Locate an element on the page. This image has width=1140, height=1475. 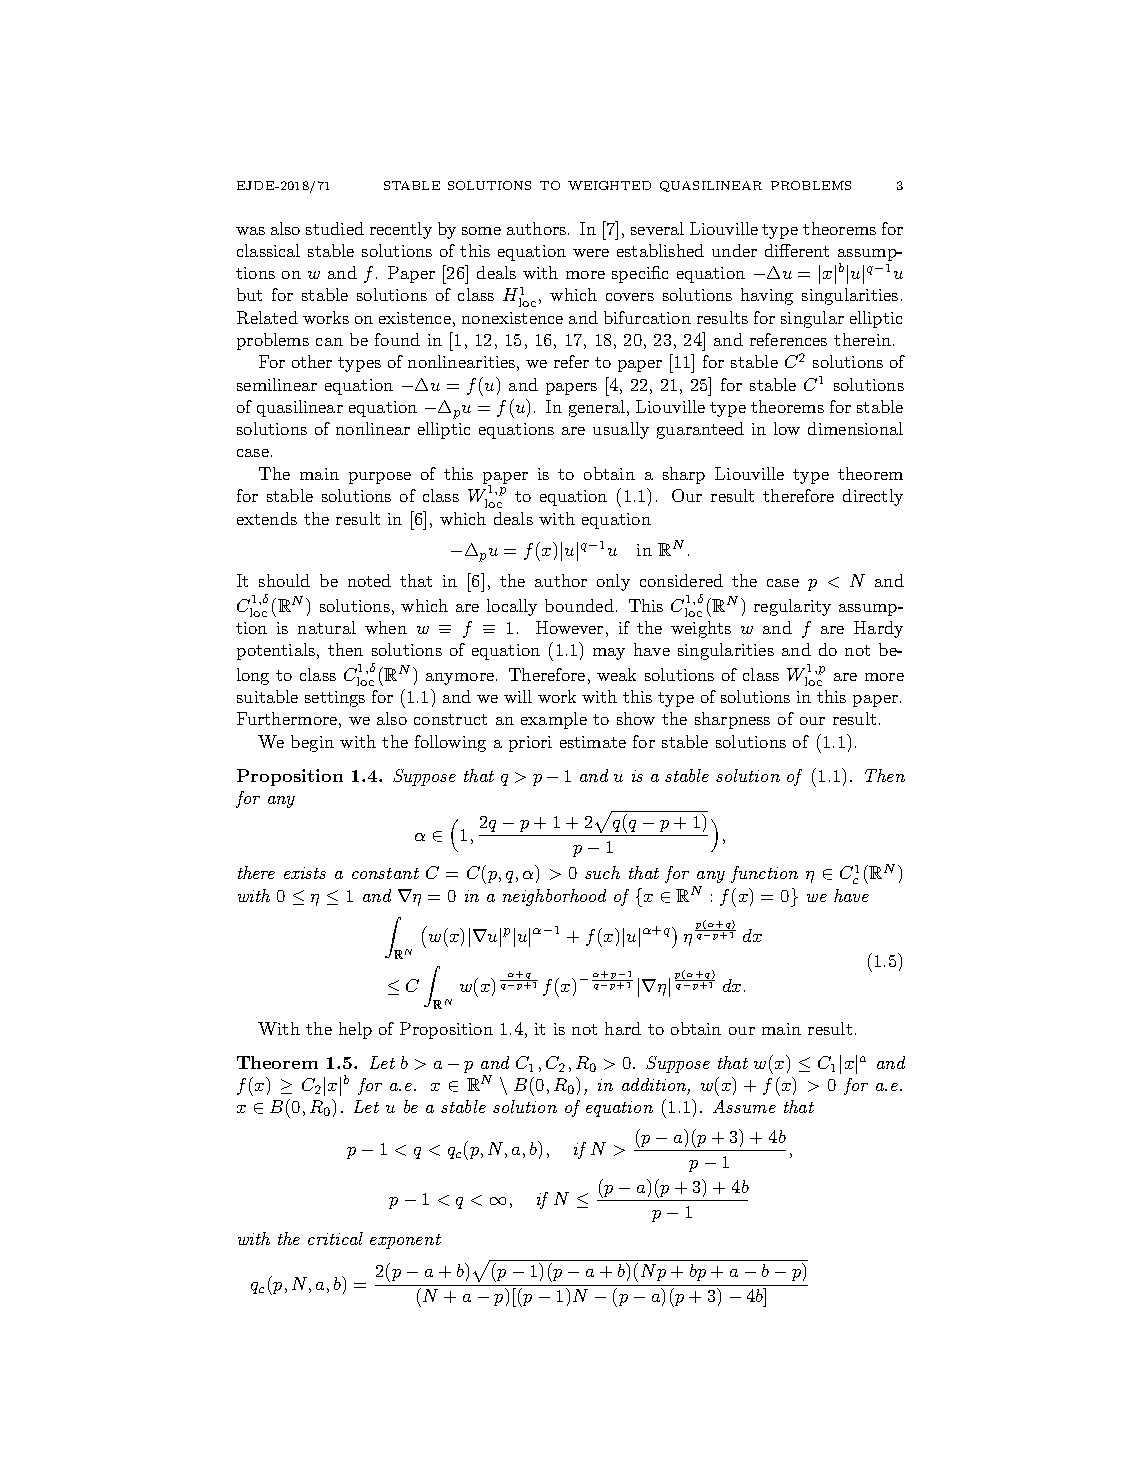
were is located at coordinates (591, 253).
